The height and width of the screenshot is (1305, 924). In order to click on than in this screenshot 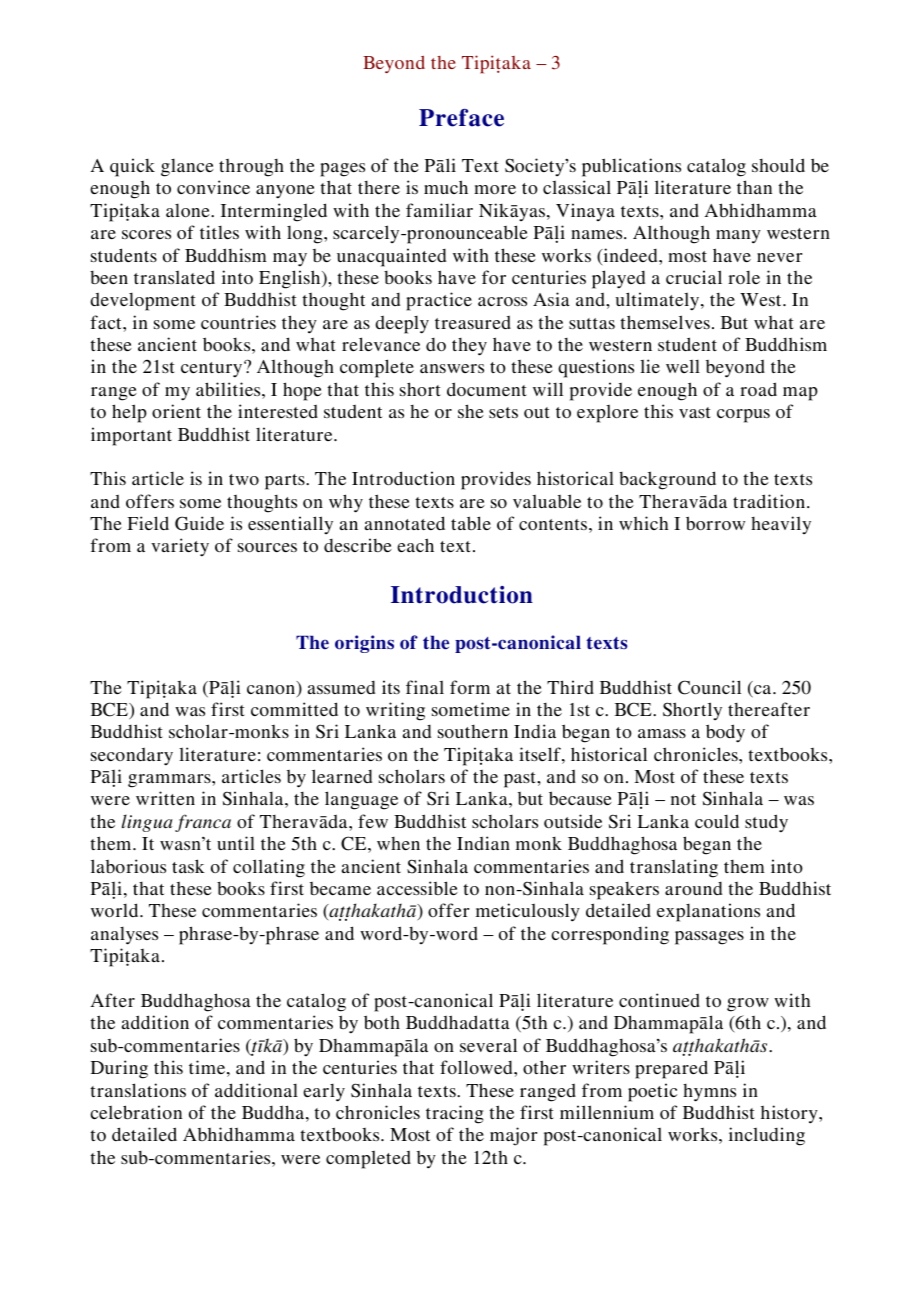, I will do `click(754, 187)`.
